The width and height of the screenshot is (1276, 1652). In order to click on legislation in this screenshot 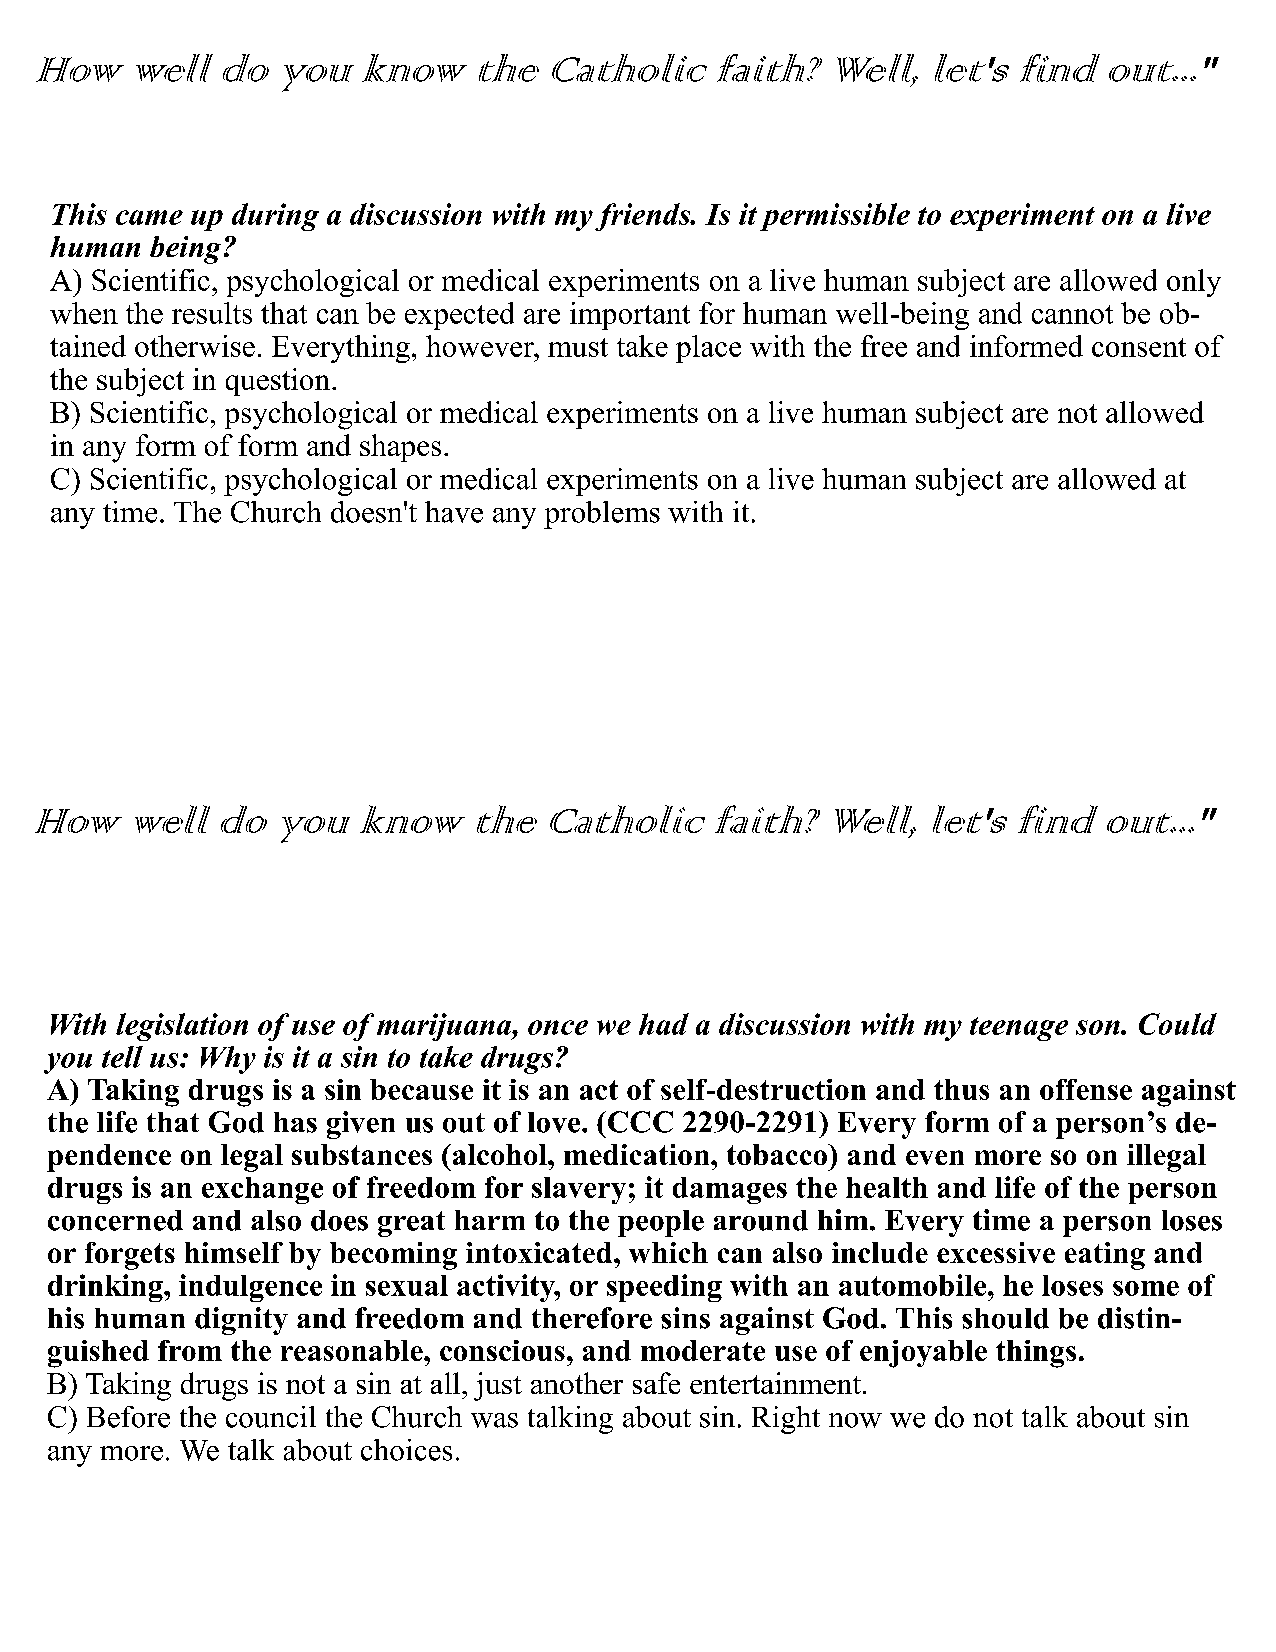, I will do `click(182, 1027)`.
